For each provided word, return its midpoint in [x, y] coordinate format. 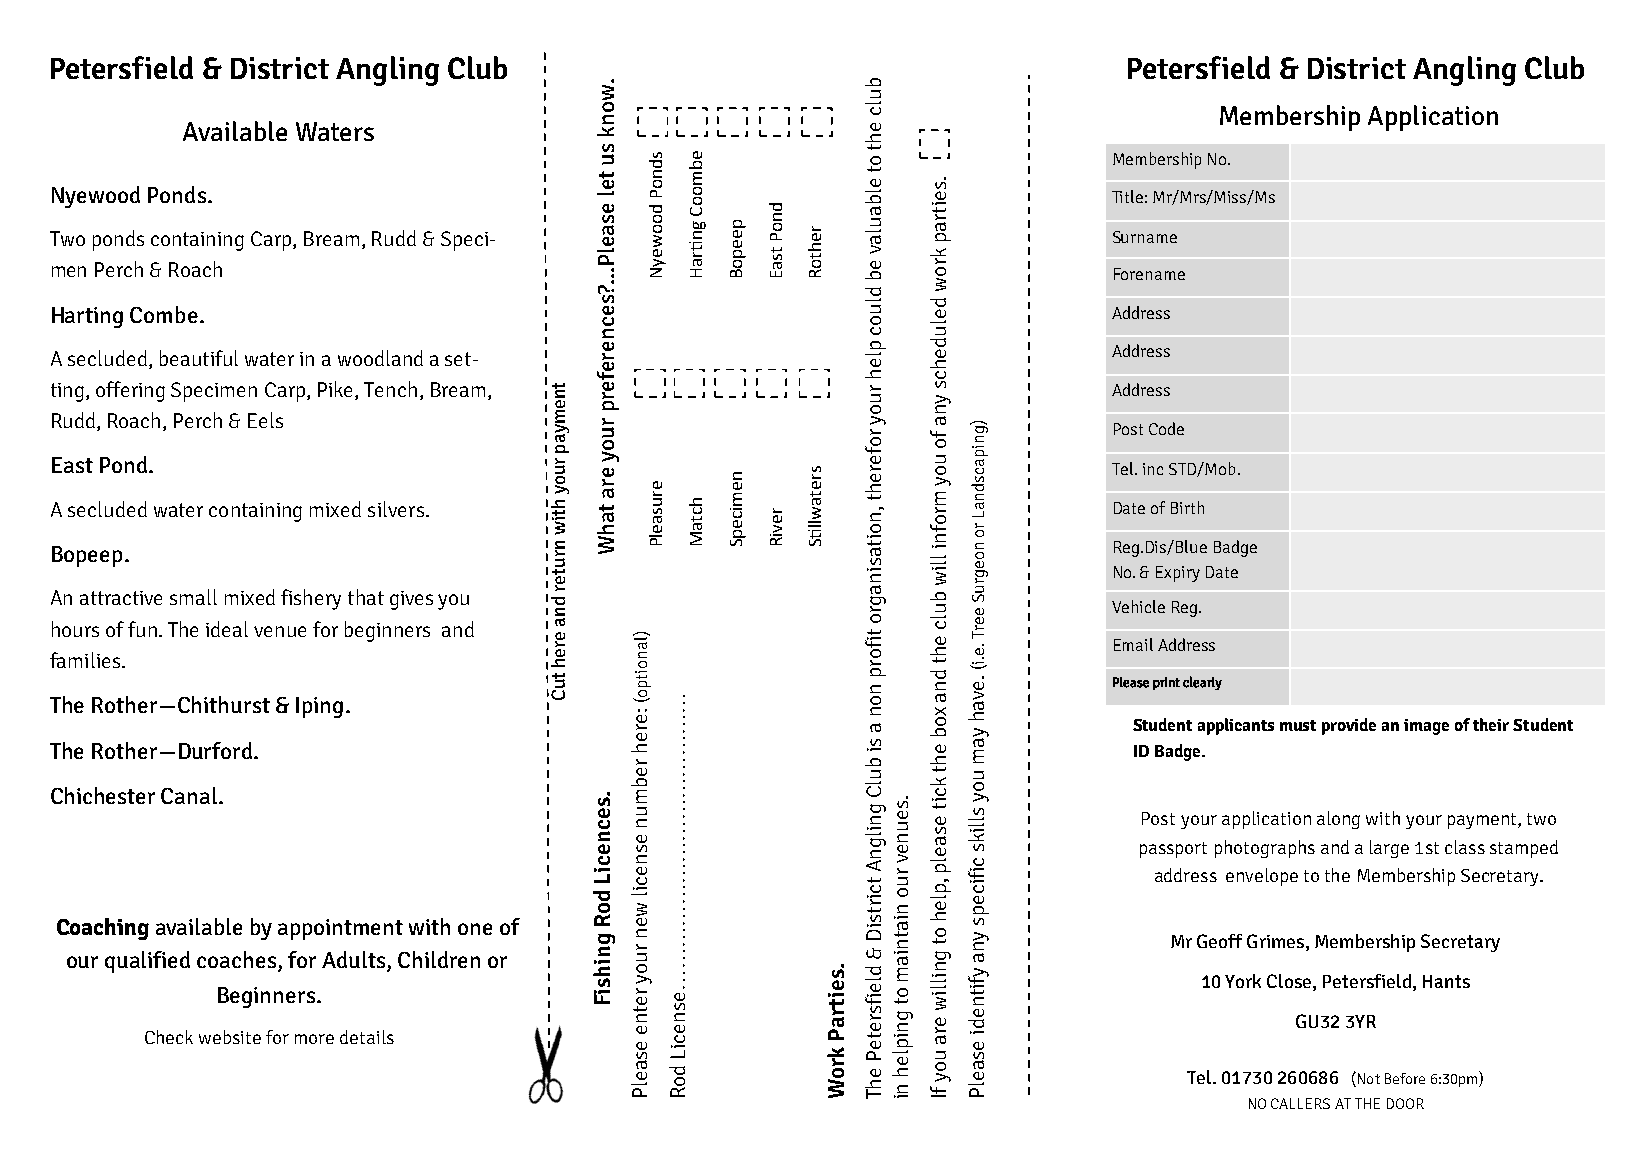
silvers [396, 509]
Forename [1149, 274]
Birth [1187, 507]
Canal [190, 795]
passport [1173, 850]
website [230, 1037]
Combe [164, 314]
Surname [1145, 237]
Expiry [1178, 574]
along [1338, 820]
